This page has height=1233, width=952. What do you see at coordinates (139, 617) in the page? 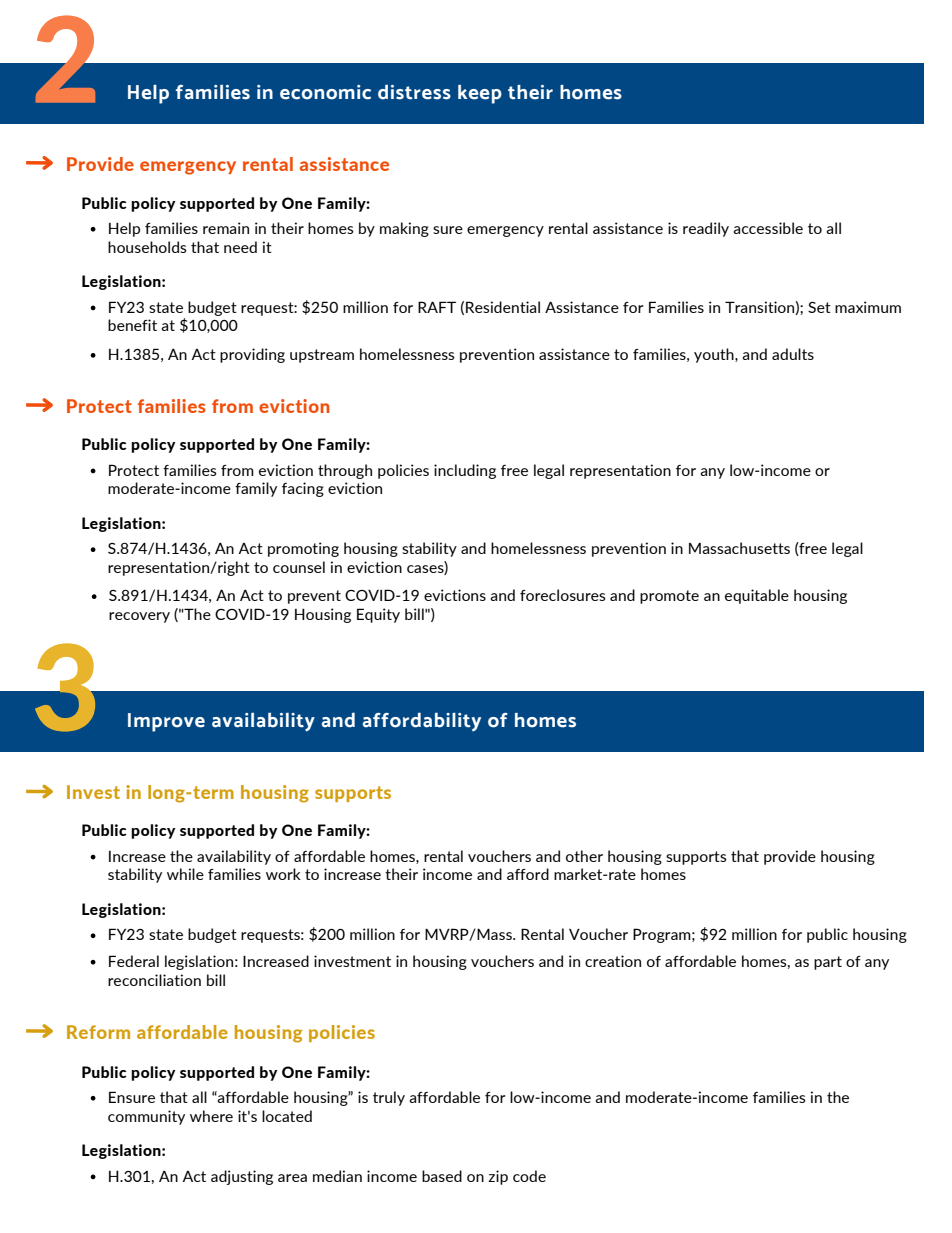
I see `recovery` at bounding box center [139, 617].
